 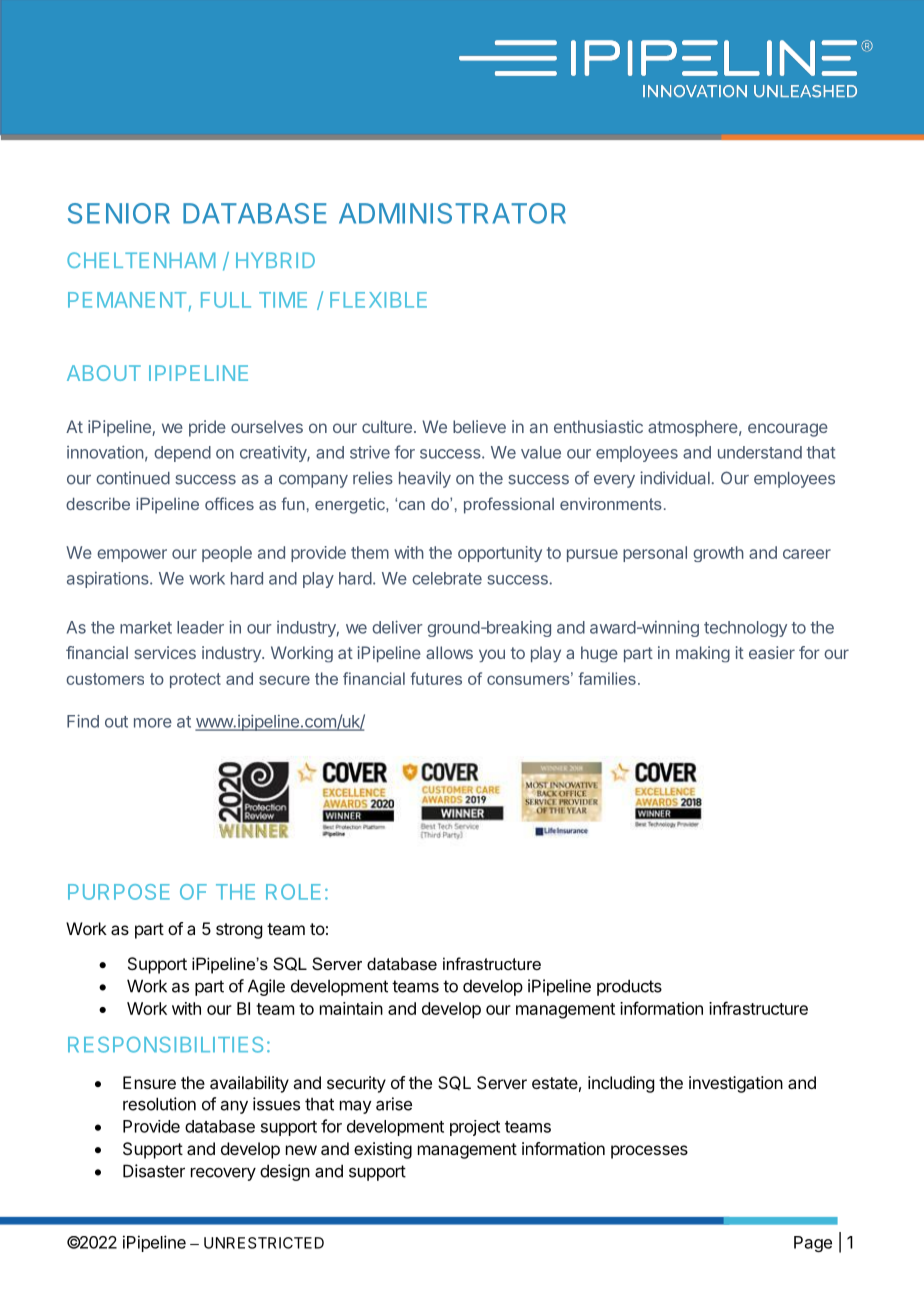 I want to click on Page, so click(x=813, y=1244).
